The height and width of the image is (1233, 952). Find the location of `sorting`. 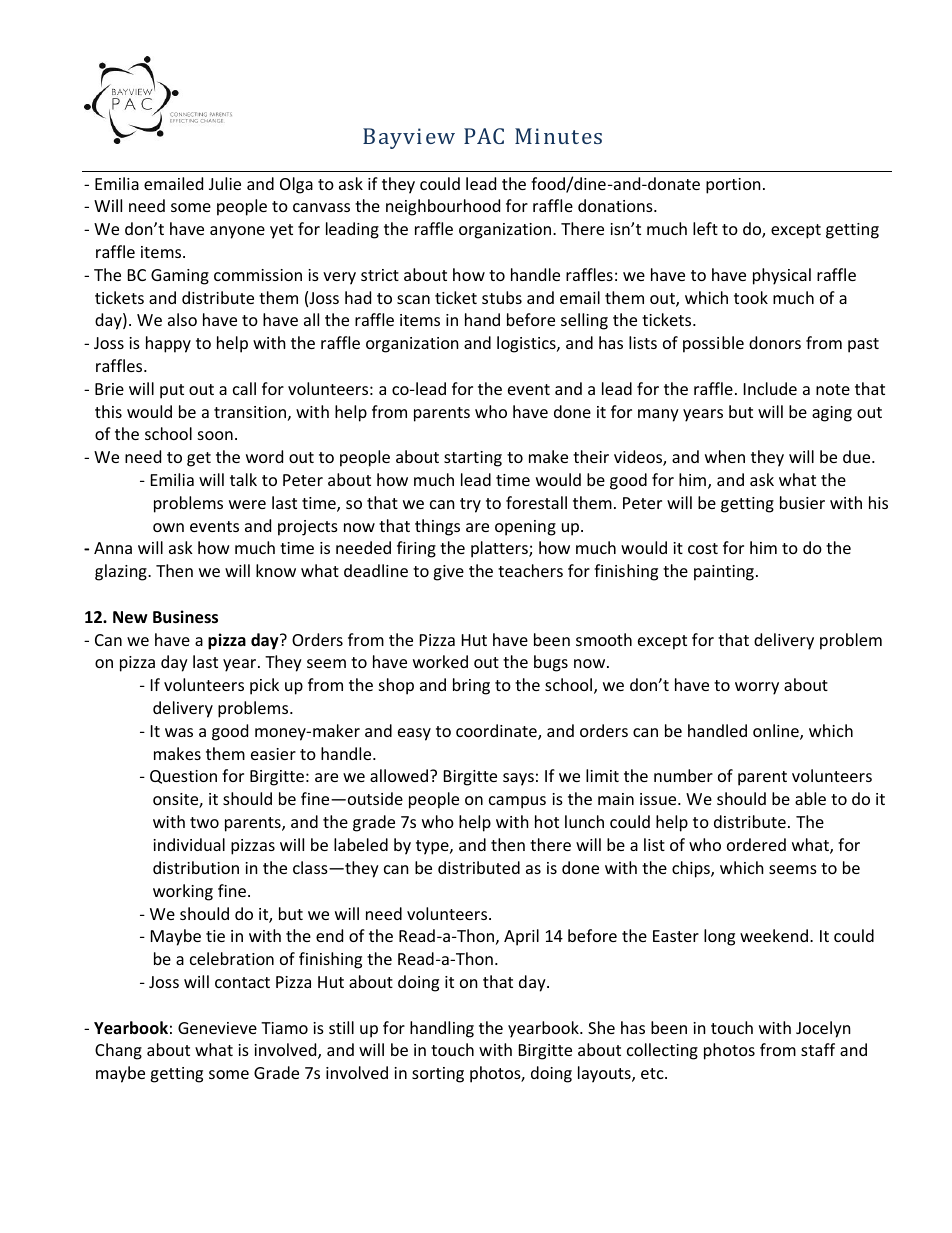

sorting is located at coordinates (438, 1075).
